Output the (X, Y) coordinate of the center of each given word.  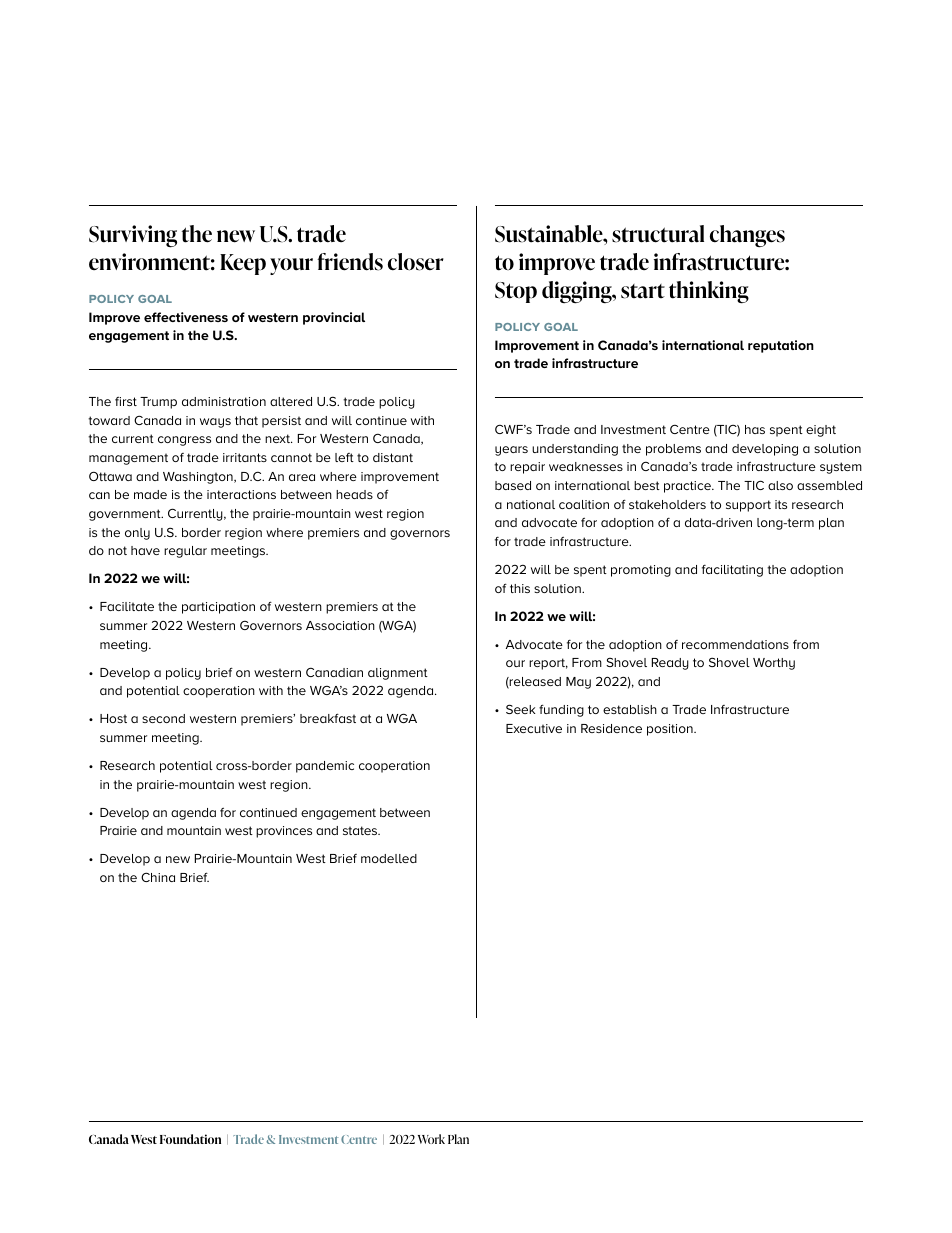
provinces (284, 832)
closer (416, 262)
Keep (243, 264)
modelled (389, 858)
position (671, 730)
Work (431, 1139)
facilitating (732, 571)
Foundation (190, 1139)
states (361, 830)
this (520, 588)
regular (185, 552)
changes (747, 236)
